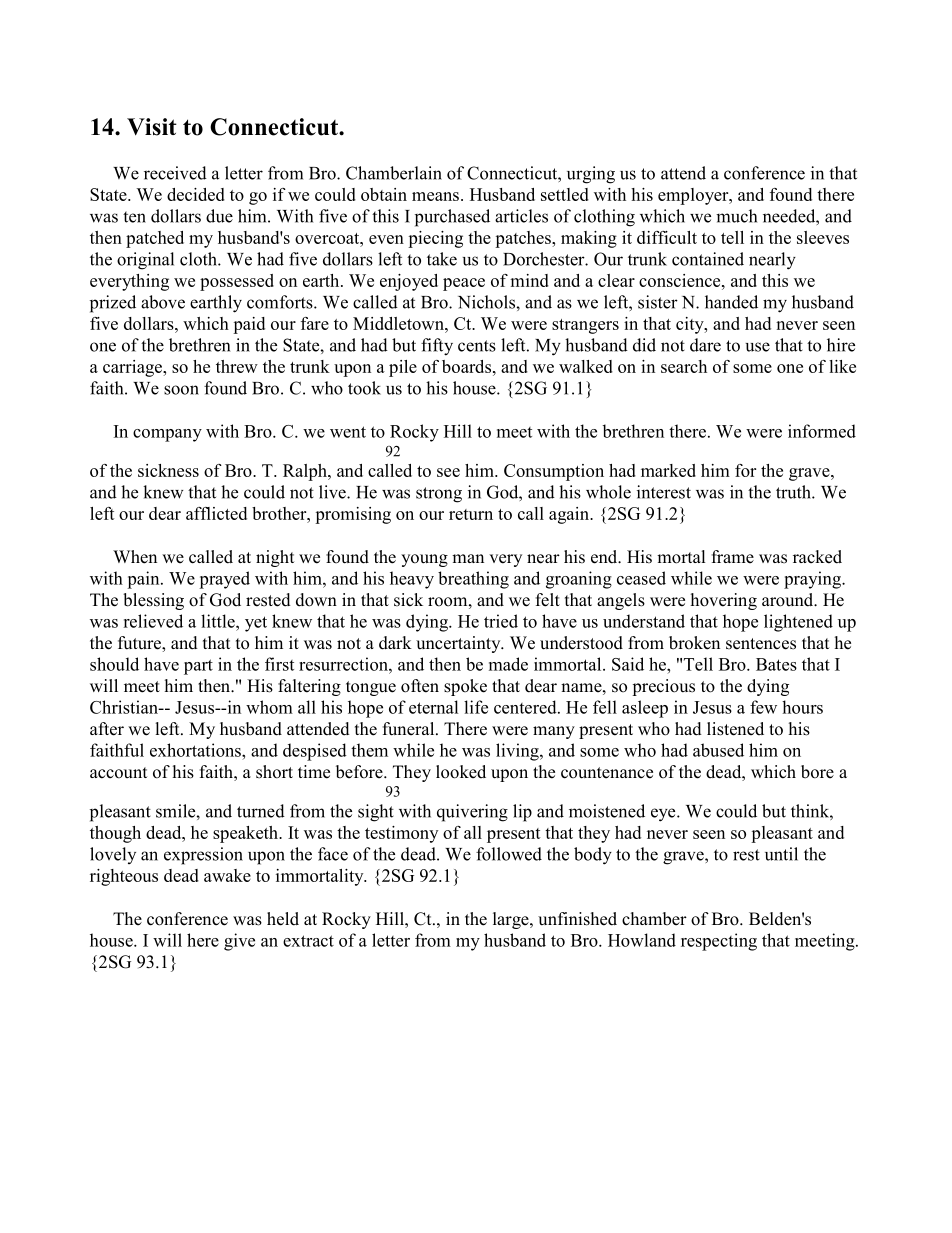  I want to click on received, so click(175, 173).
